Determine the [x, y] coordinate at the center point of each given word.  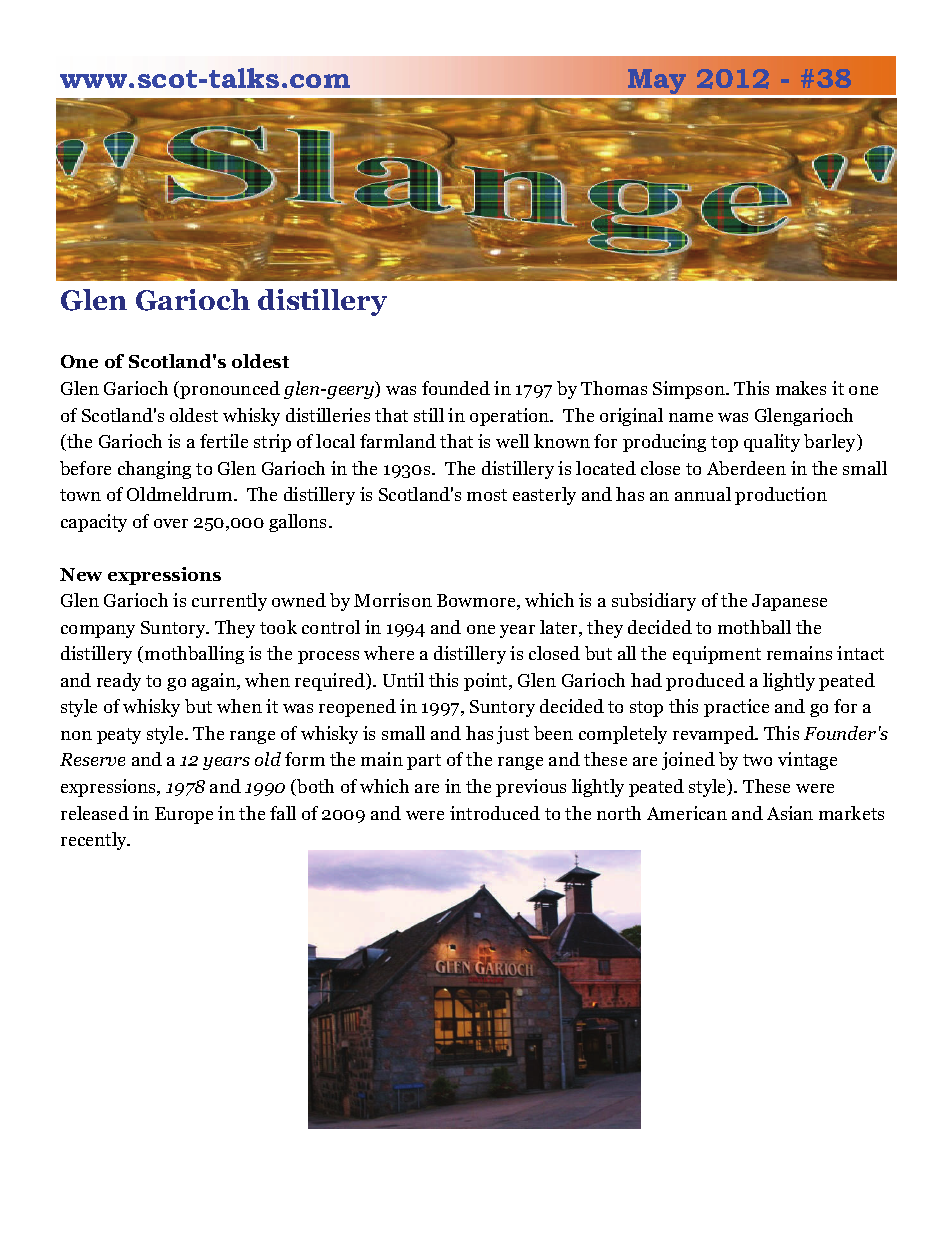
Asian [790, 813]
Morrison [393, 600]
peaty [119, 736]
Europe [184, 815]
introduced [495, 813]
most [487, 495]
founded [456, 388]
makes [801, 388]
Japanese [789, 602]
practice [736, 708]
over [171, 523]
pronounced [230, 390]
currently [229, 602]
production [781, 496]
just [513, 735]
